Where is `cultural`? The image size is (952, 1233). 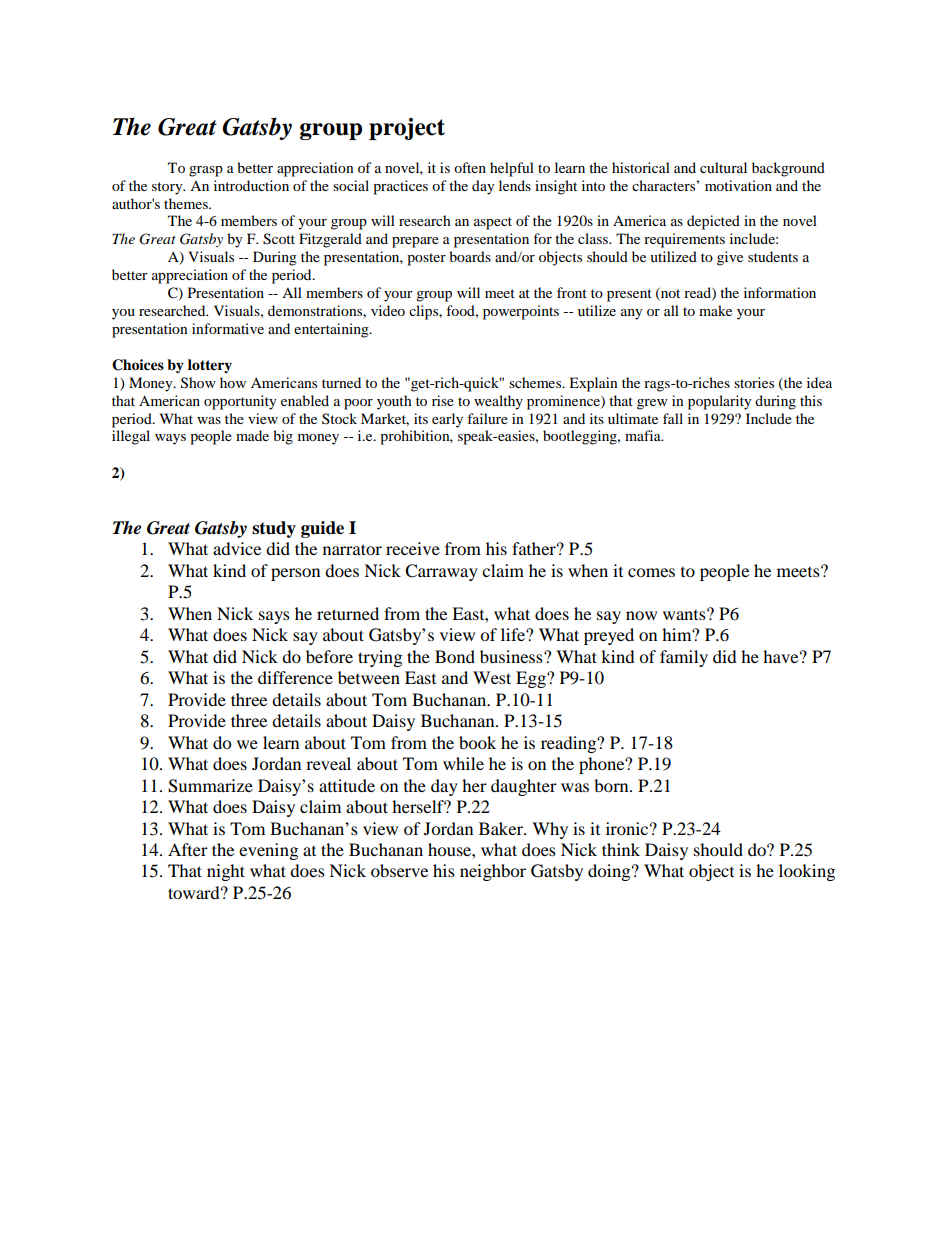 cultural is located at coordinates (723, 167).
